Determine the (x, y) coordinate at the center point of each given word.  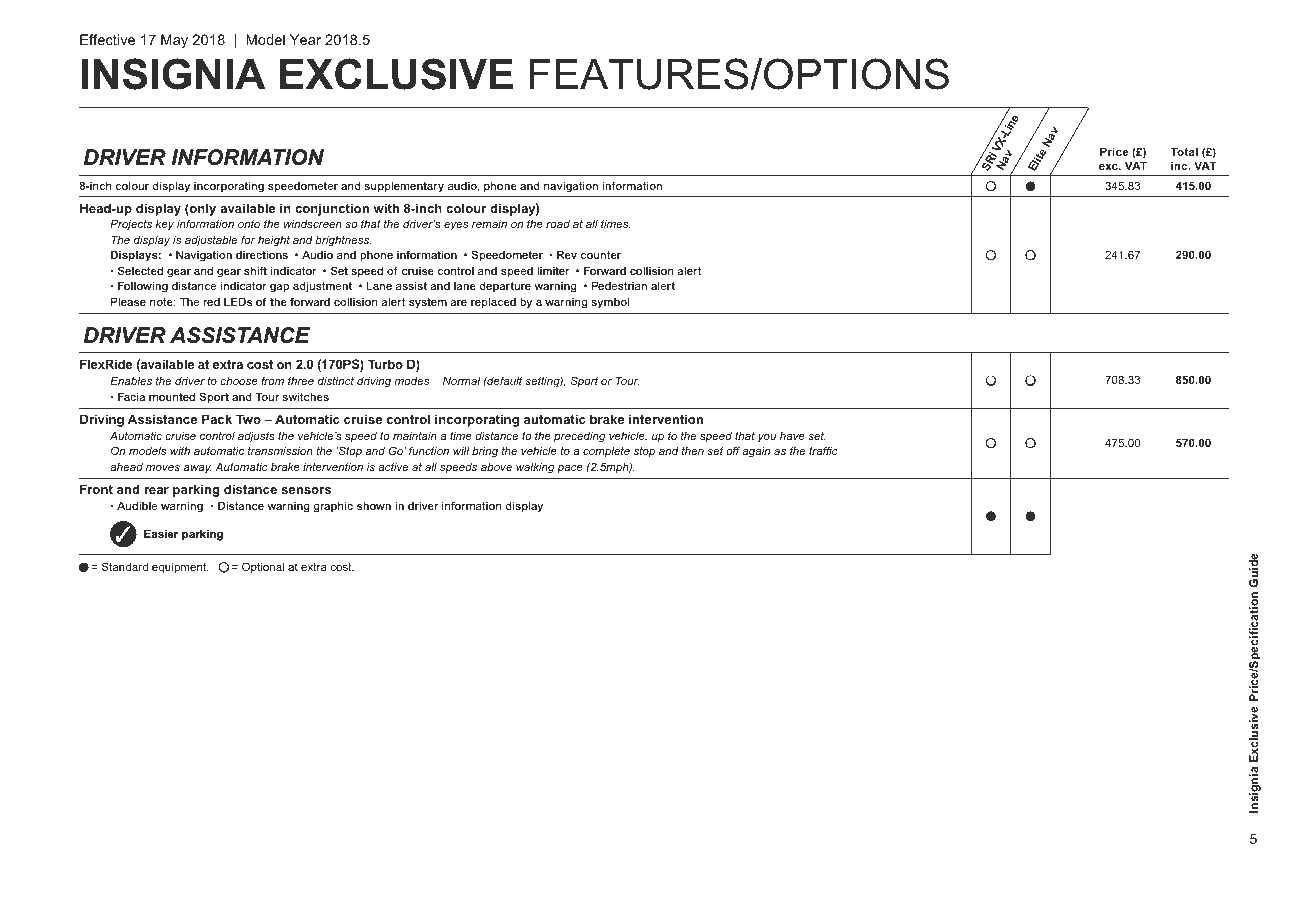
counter (601, 255)
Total (1184, 151)
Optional (263, 568)
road (558, 223)
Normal (461, 380)
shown (374, 505)
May (174, 41)
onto (249, 224)
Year (305, 39)
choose (239, 380)
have (792, 435)
